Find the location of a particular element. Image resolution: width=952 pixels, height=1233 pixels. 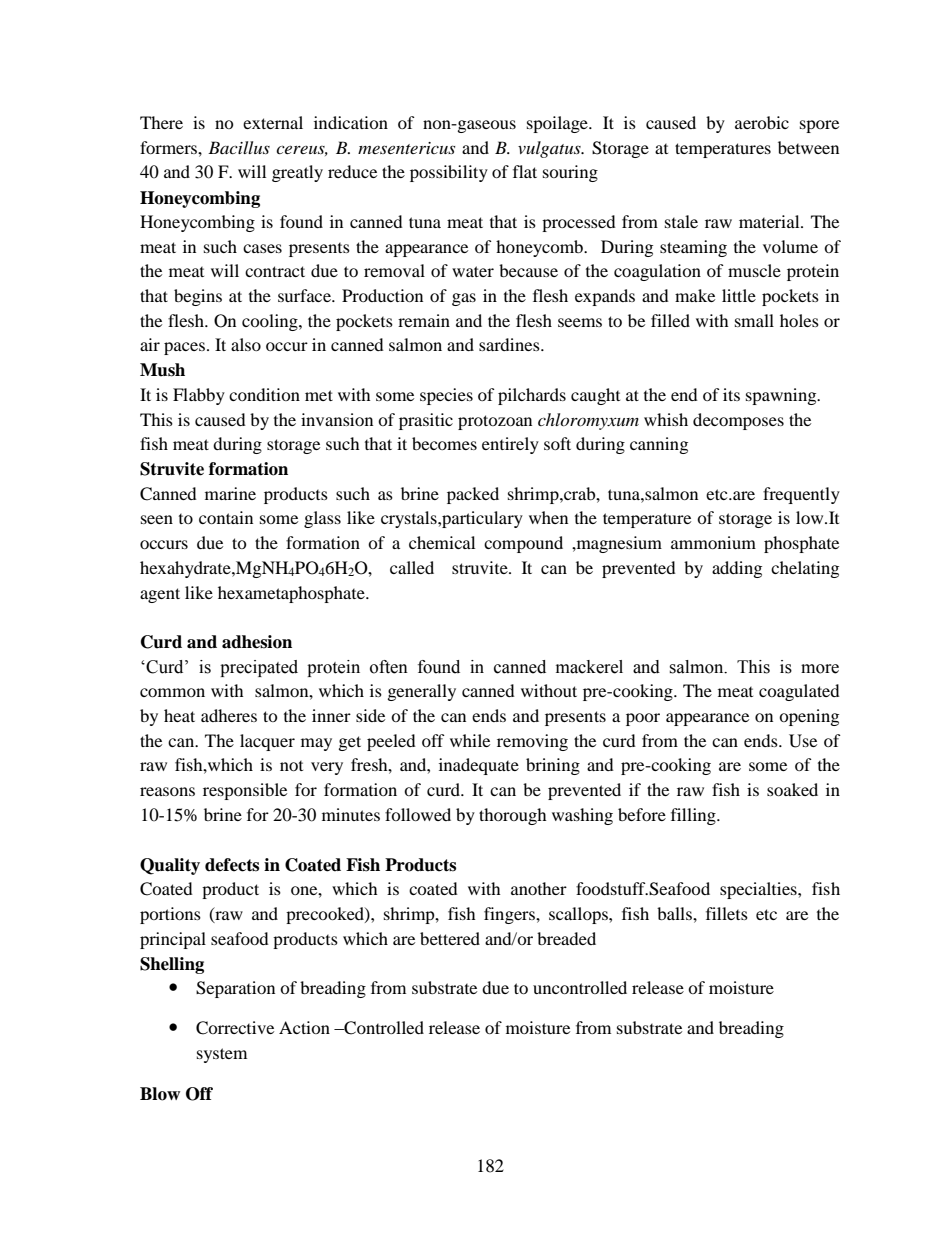

Bacillus is located at coordinates (239, 147).
